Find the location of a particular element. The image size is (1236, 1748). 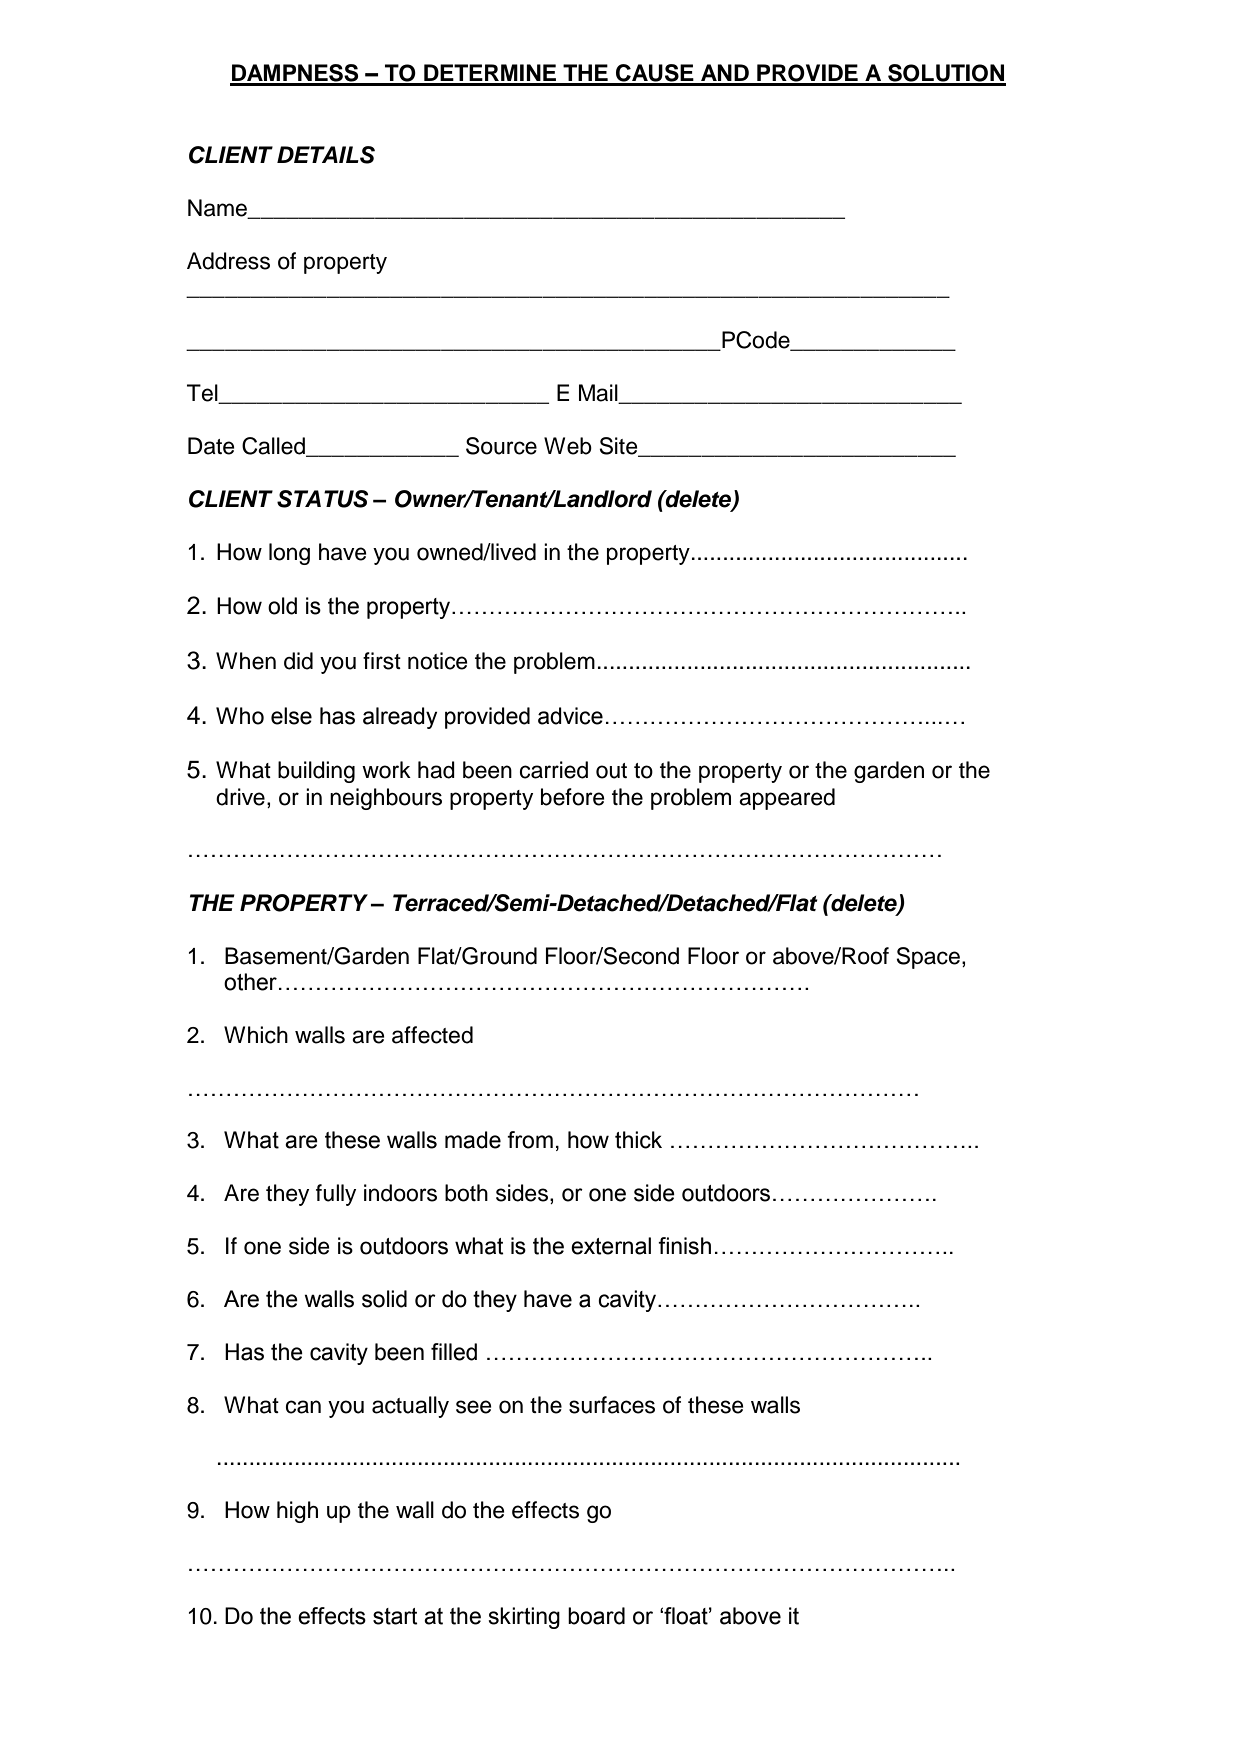

board is located at coordinates (596, 1616).
